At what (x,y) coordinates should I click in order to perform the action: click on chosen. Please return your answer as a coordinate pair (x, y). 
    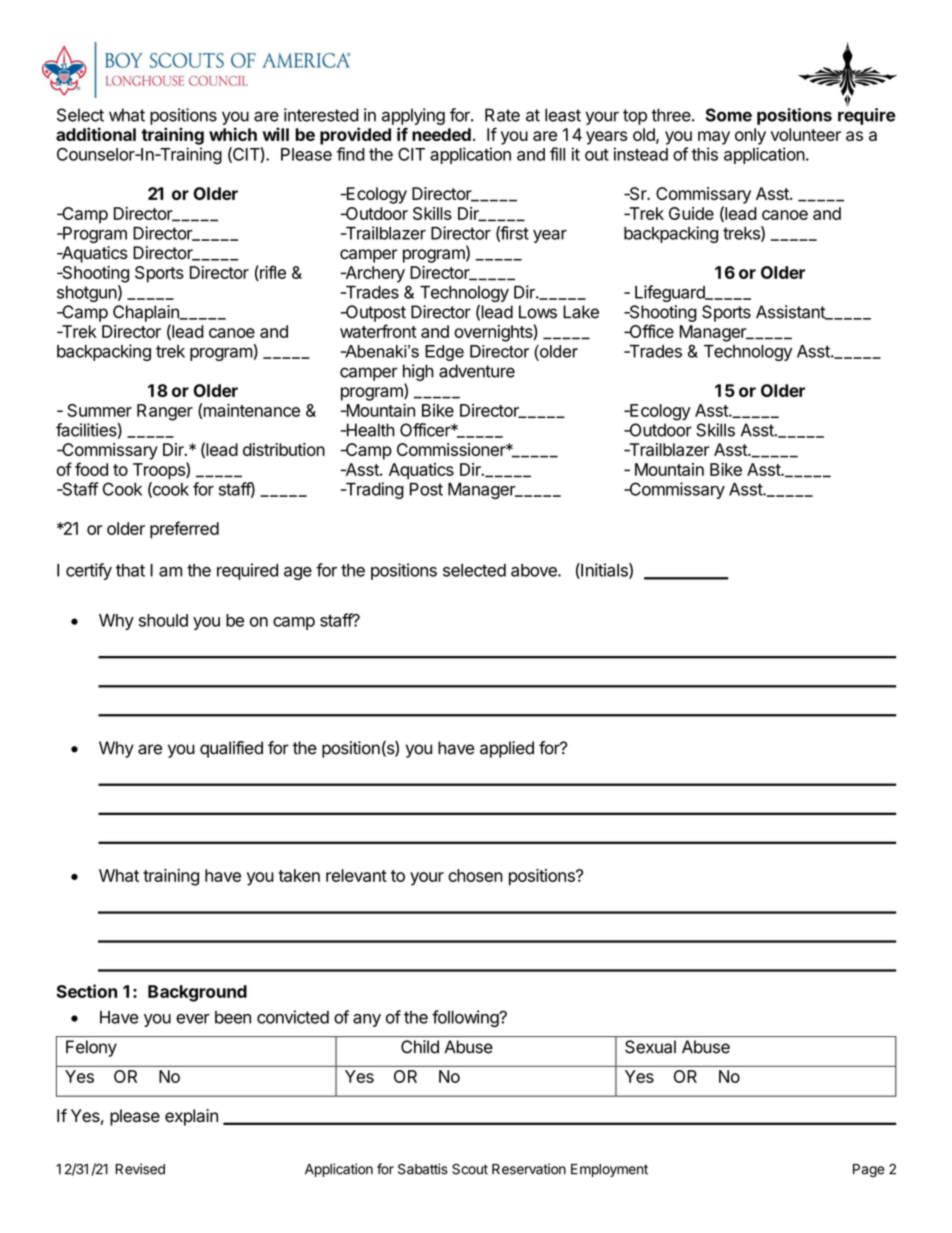
    Looking at the image, I should click on (475, 875).
